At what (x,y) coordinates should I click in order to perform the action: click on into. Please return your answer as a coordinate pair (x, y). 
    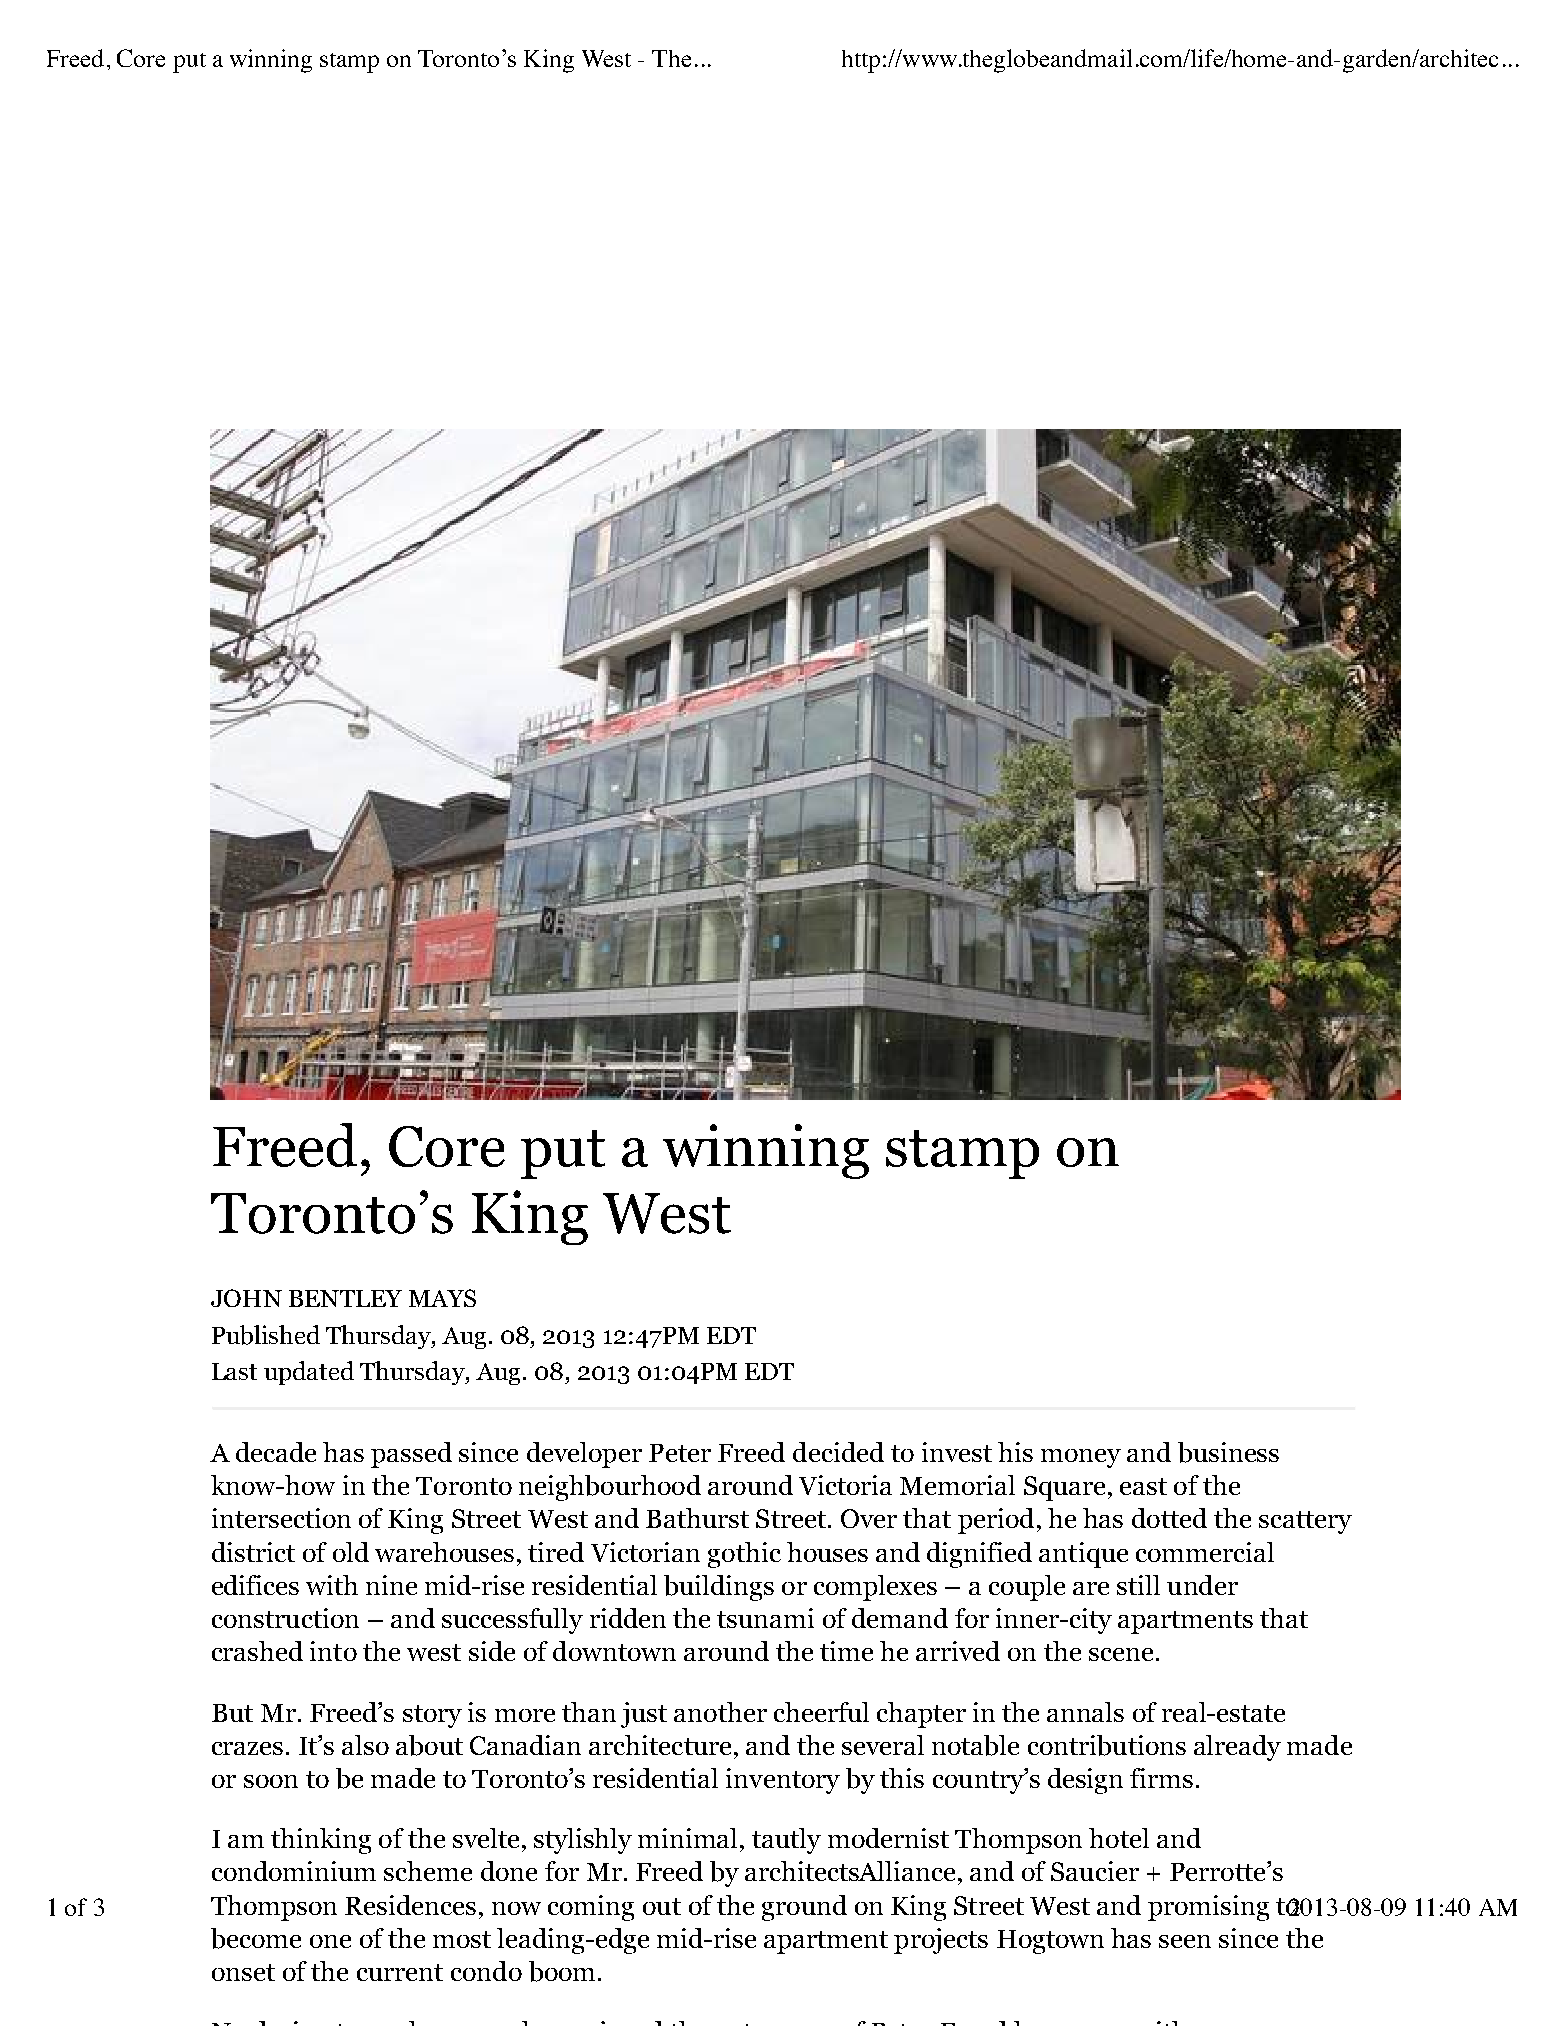
    Looking at the image, I should click on (333, 1651).
